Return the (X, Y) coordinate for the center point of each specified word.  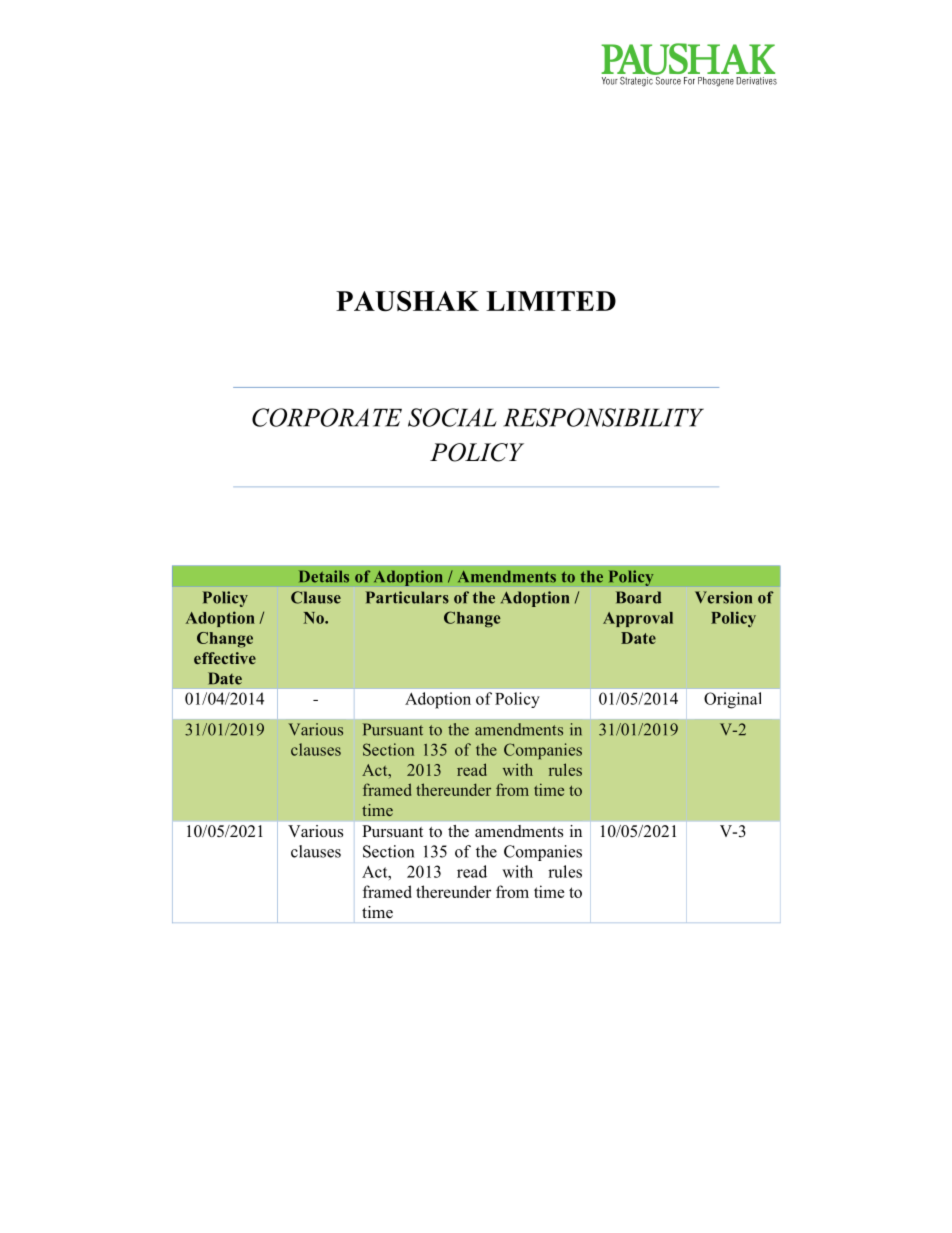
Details (324, 576)
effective (225, 658)
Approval (638, 619)
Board (638, 597)
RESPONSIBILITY (603, 417)
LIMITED (551, 301)
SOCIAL (452, 417)
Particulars (407, 597)
